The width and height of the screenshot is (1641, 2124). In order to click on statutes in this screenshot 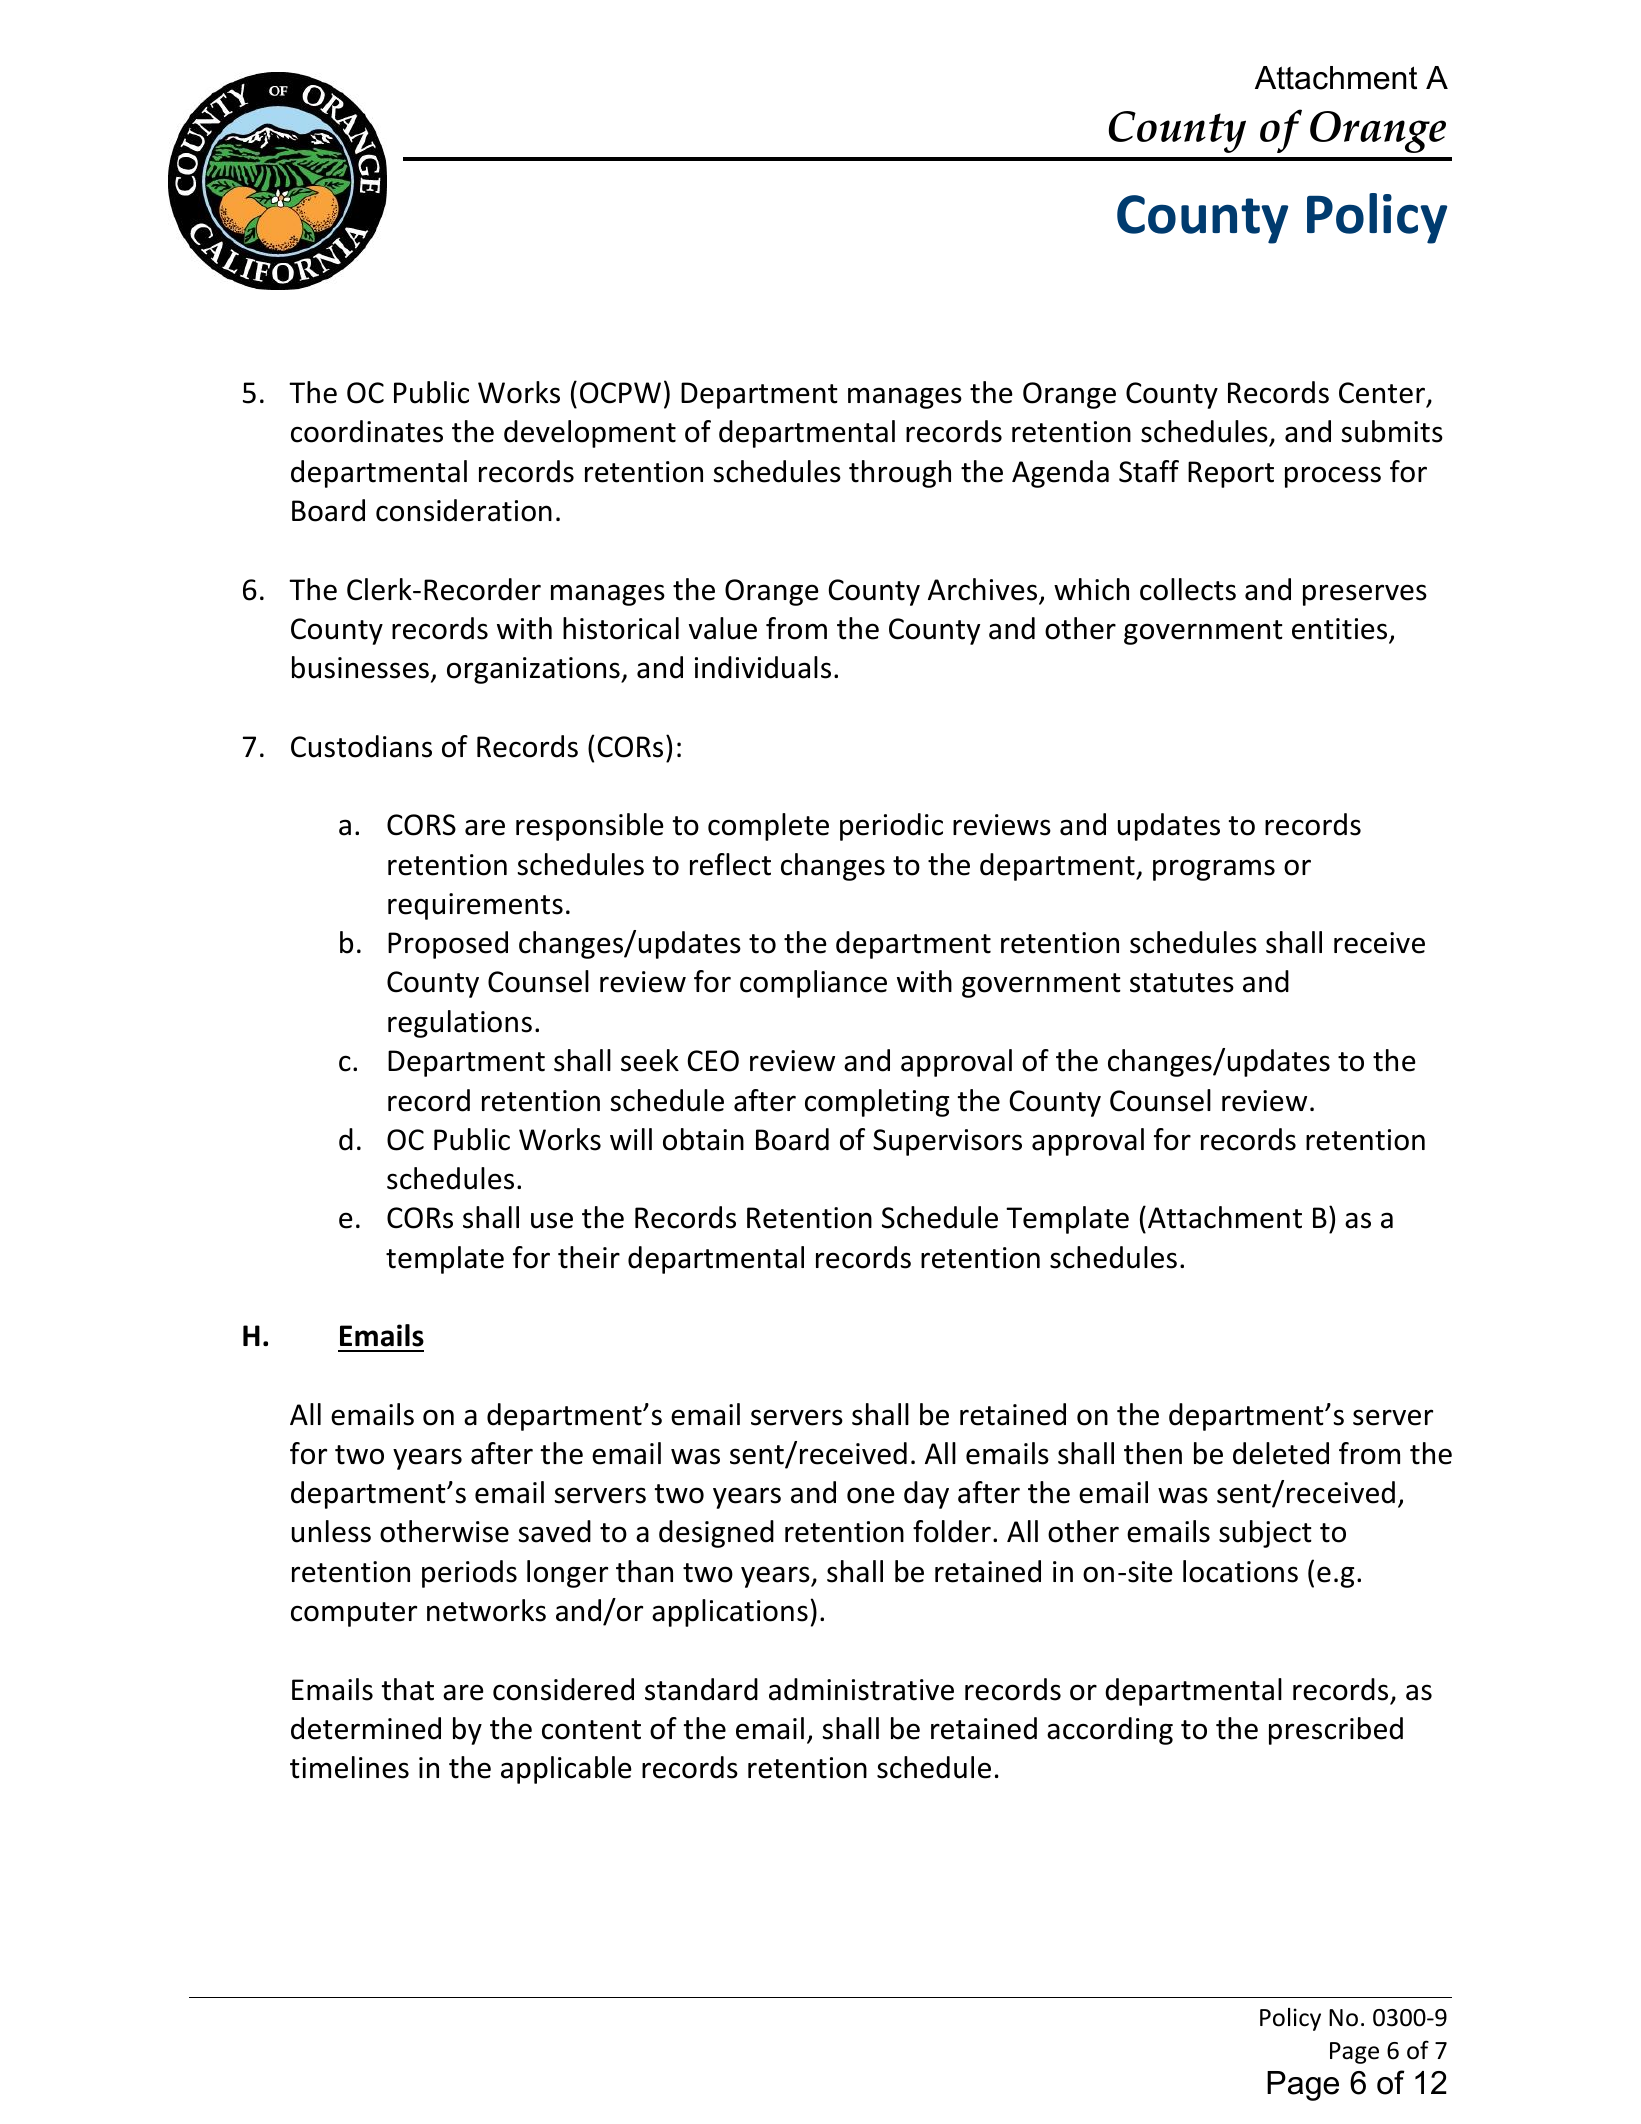, I will do `click(1182, 983)`.
